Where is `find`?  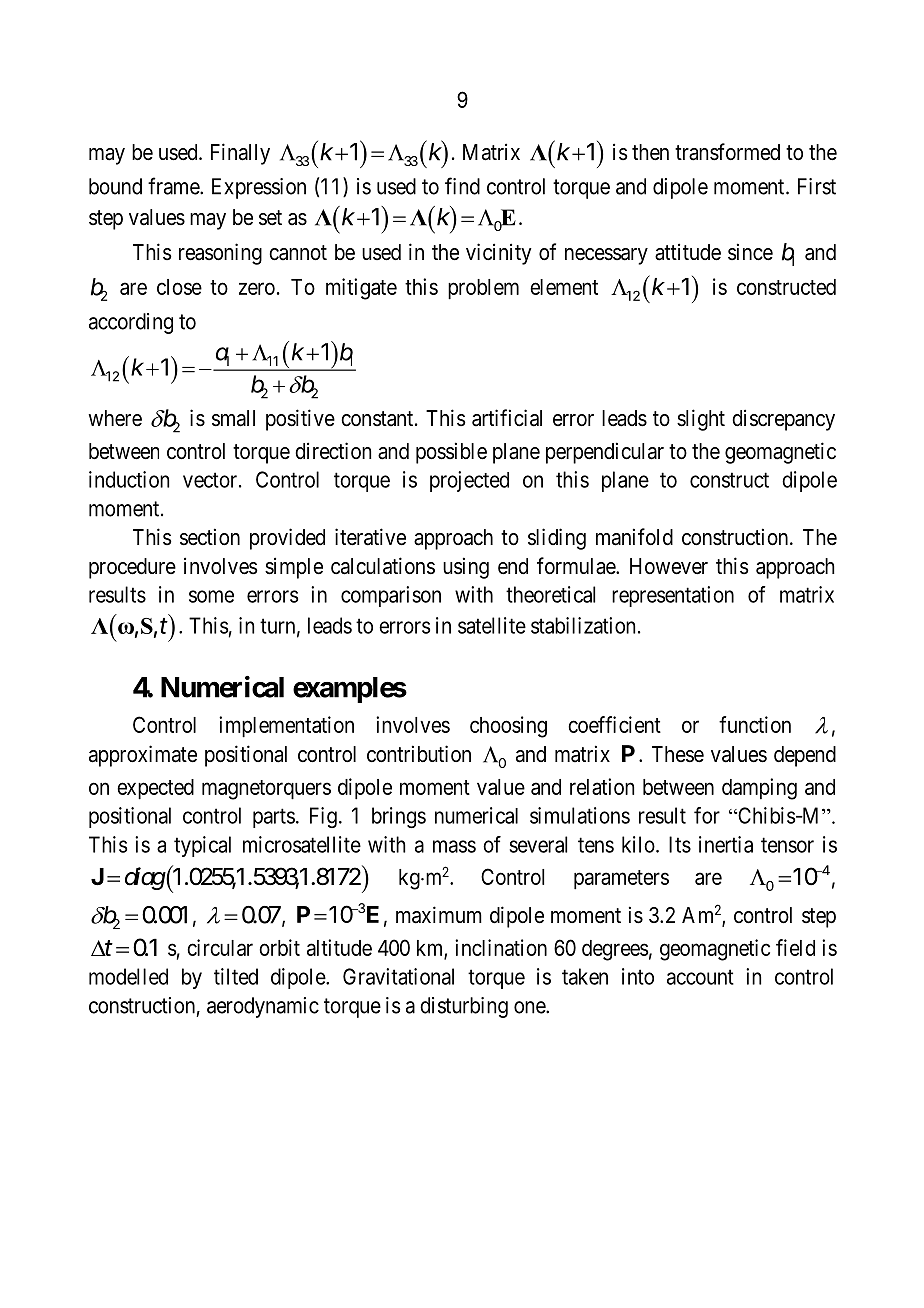 find is located at coordinates (462, 186).
